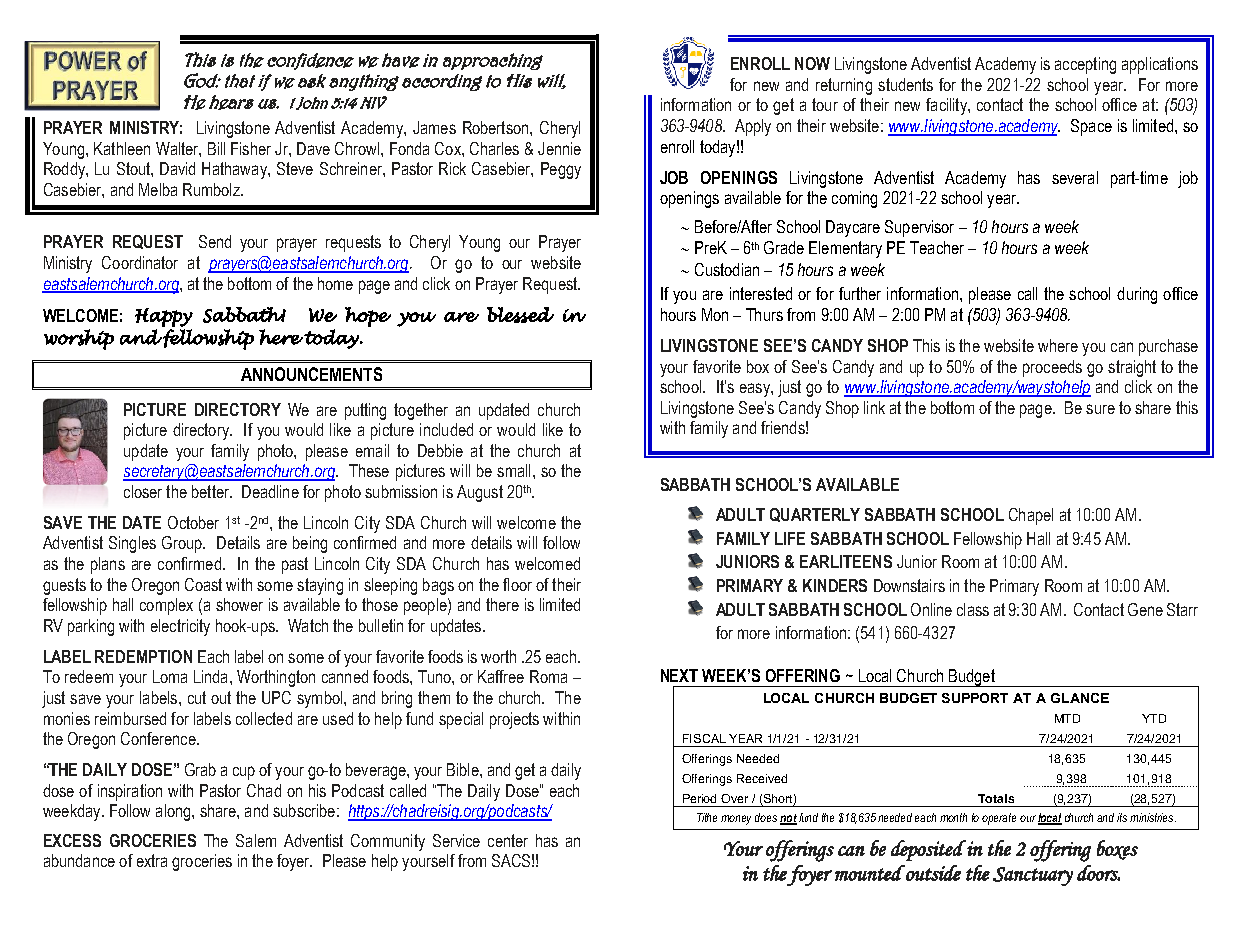  Describe the element at coordinates (140, 262) in the screenshot. I see `Coordinator` at that location.
